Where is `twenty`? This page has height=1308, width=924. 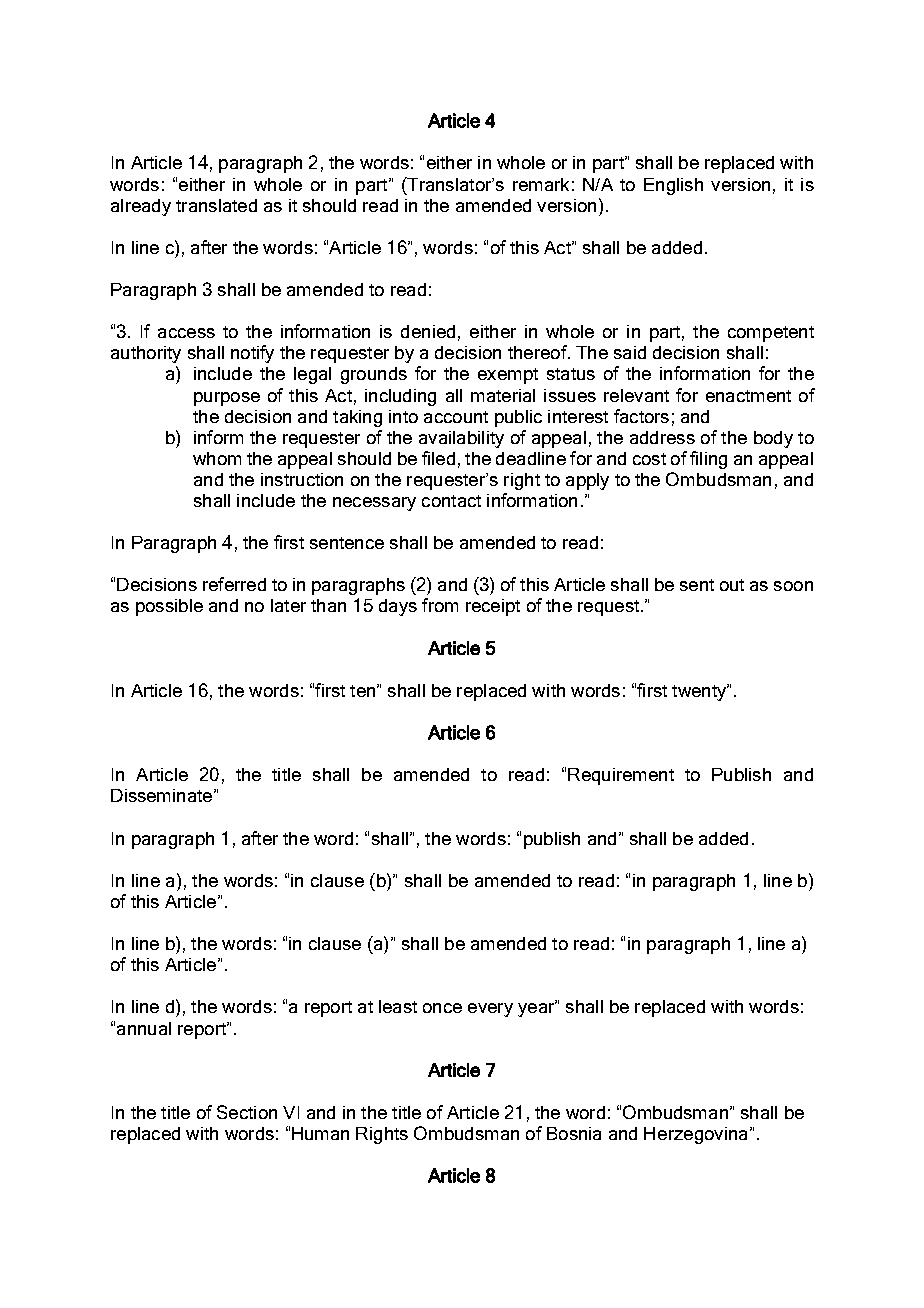 twenty is located at coordinates (700, 692).
